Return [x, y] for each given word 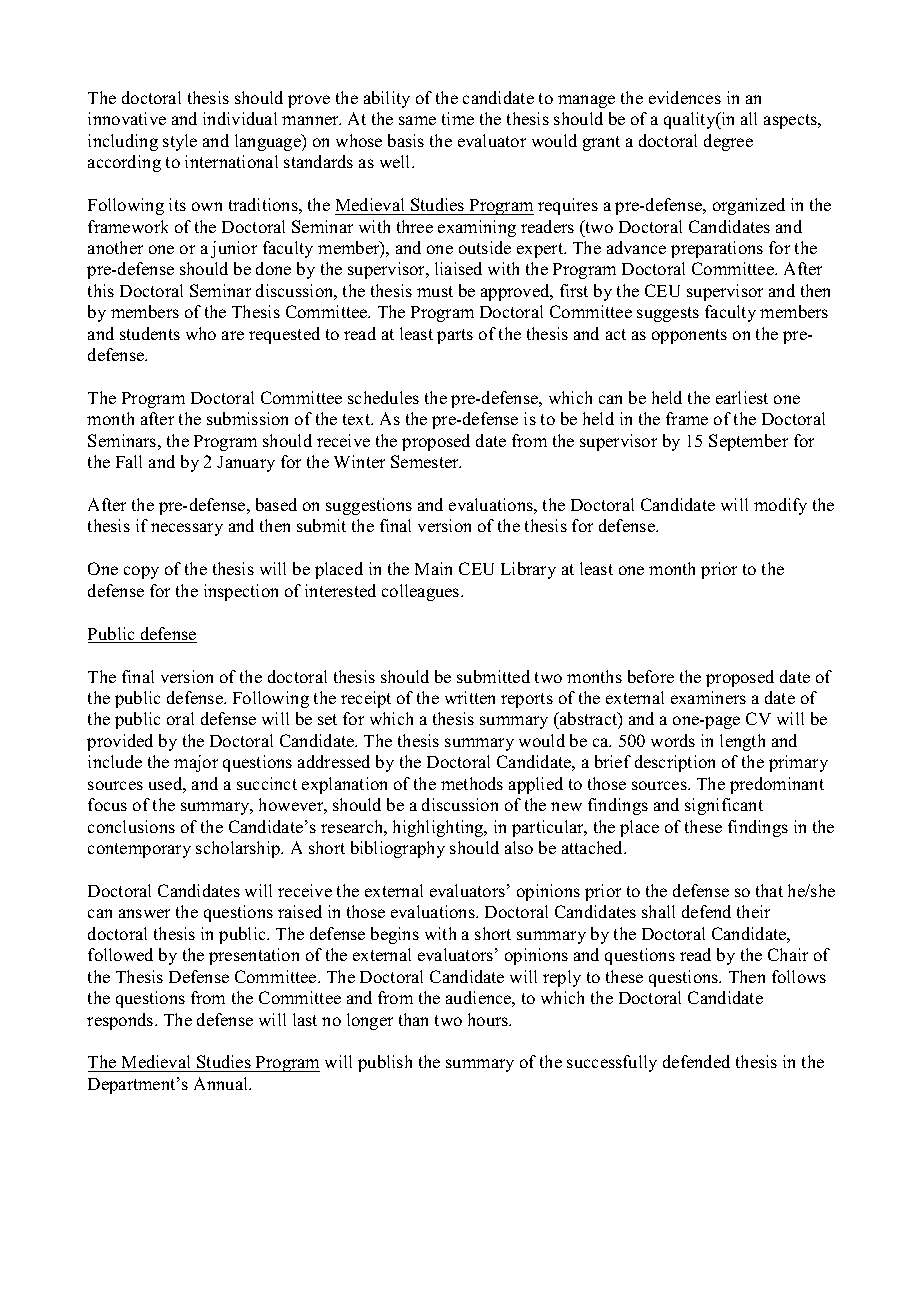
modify [780, 506]
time [458, 118]
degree [728, 142]
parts [455, 336]
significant [724, 806]
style [180, 142]
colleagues [422, 592]
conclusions [131, 826]
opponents [689, 336]
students [150, 333]
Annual [222, 1083]
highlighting [439, 828]
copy [141, 572]
